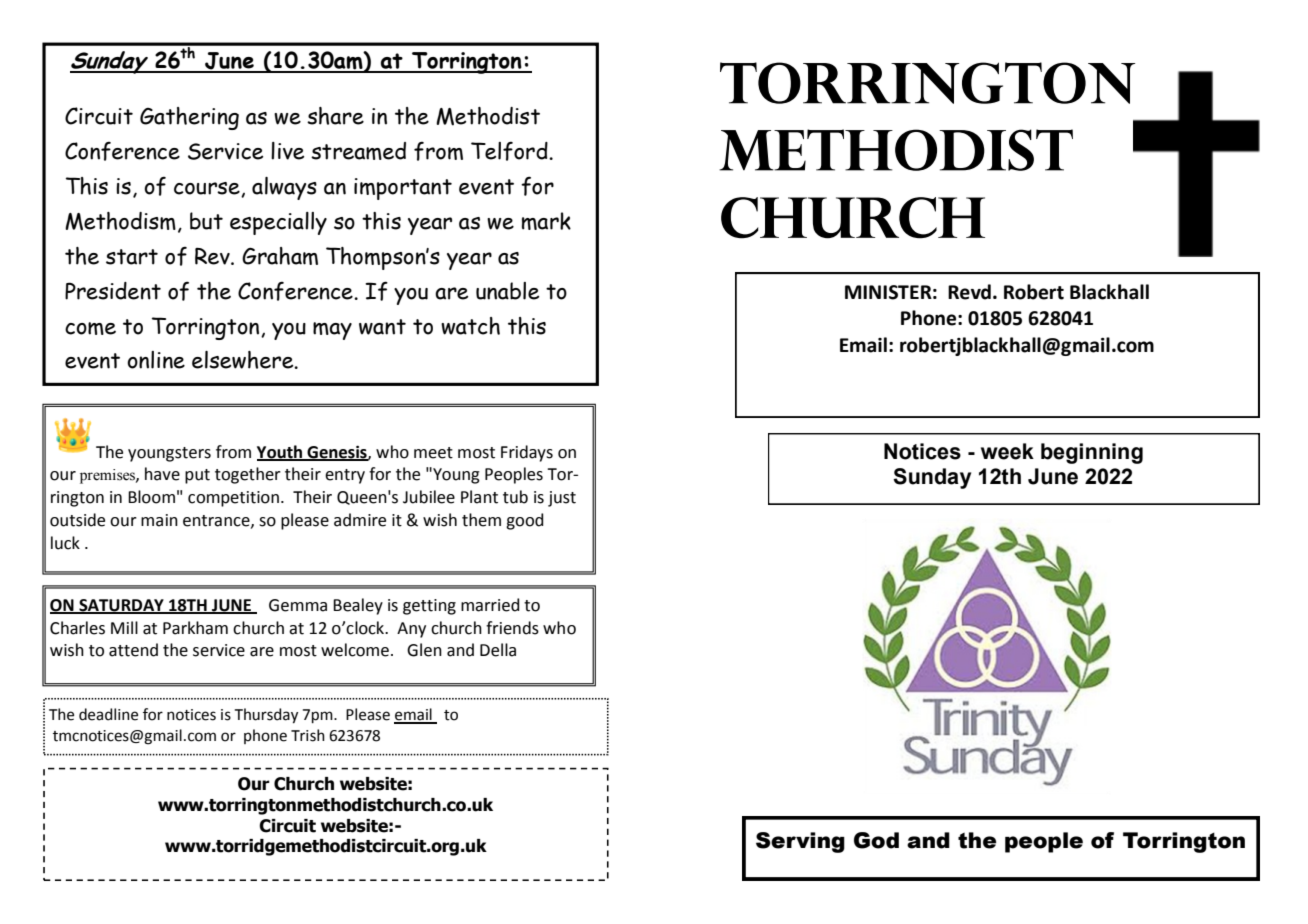  I want to click on streamed, so click(358, 151).
